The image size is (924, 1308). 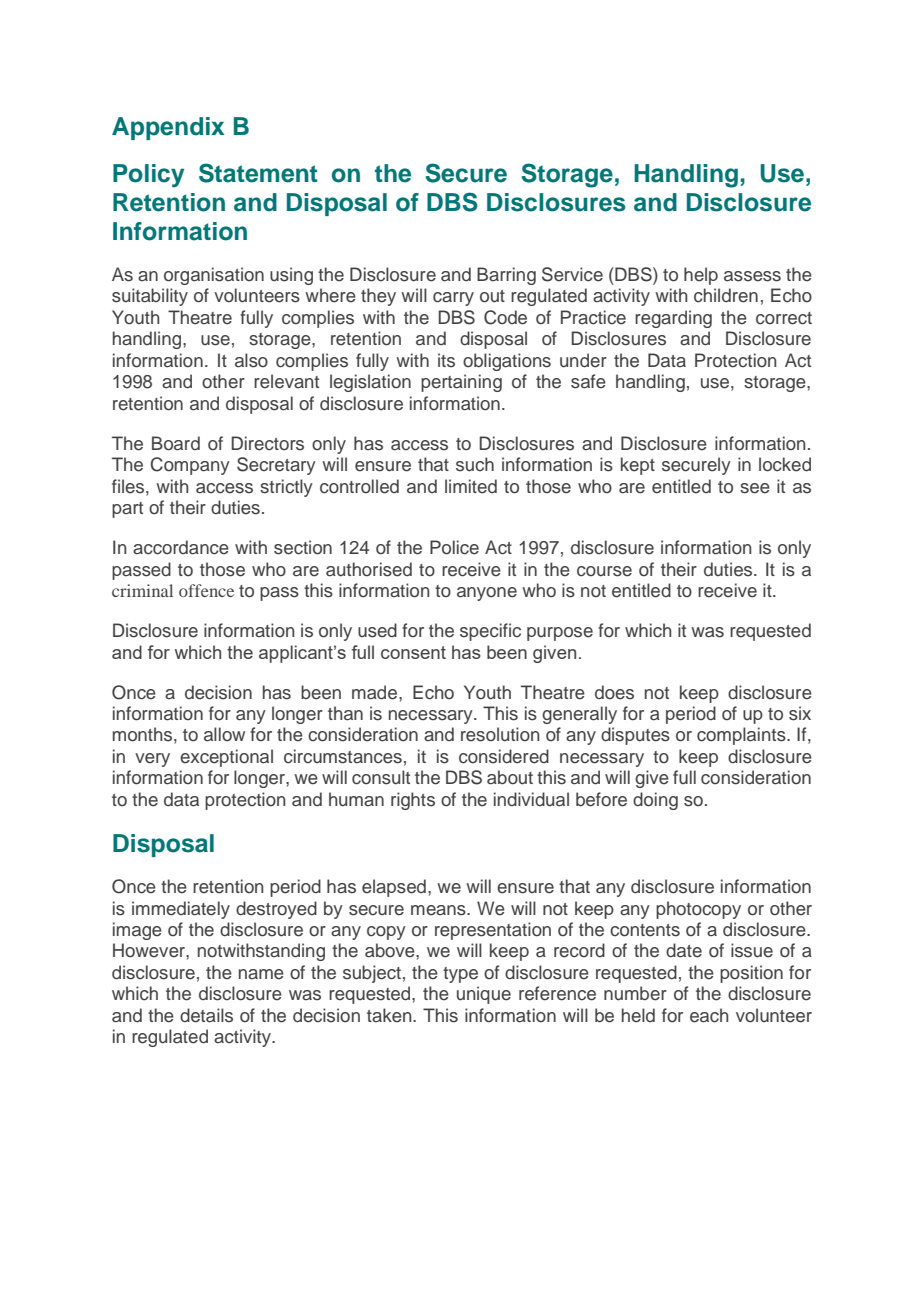 I want to click on Barring, so click(x=506, y=276).
